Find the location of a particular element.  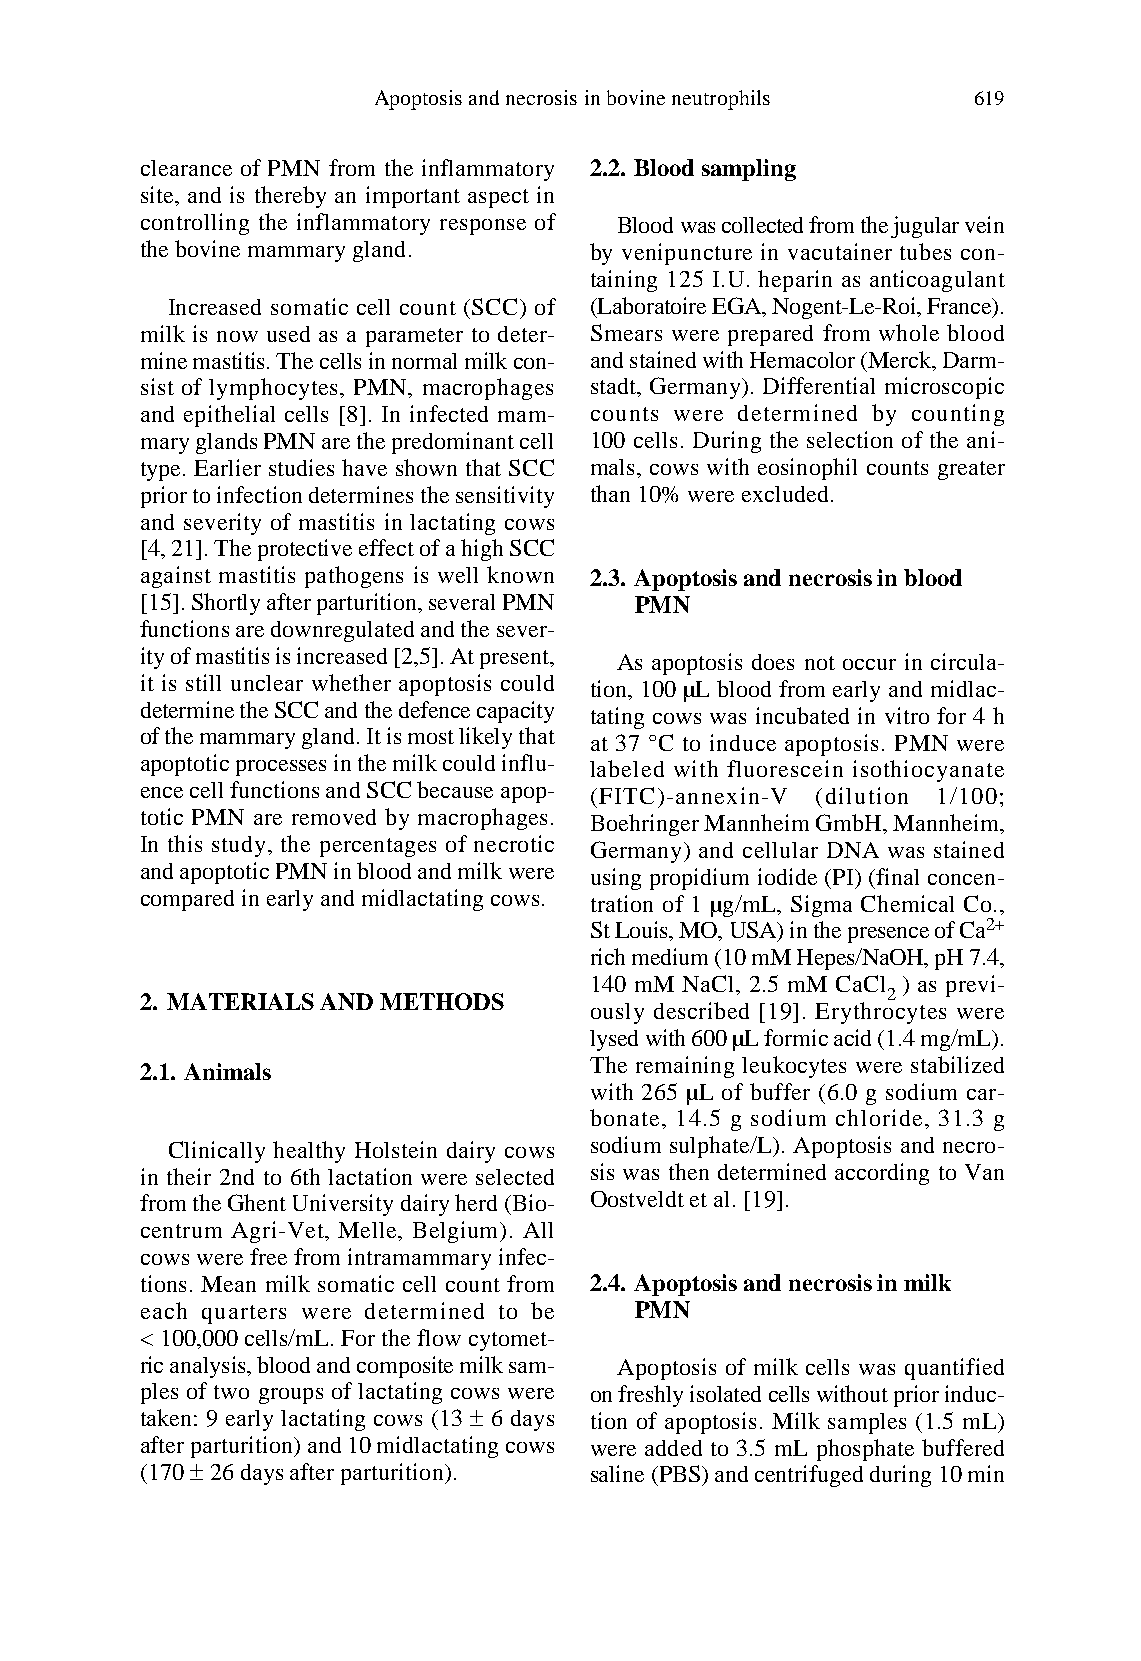

phosphate is located at coordinates (865, 1450).
